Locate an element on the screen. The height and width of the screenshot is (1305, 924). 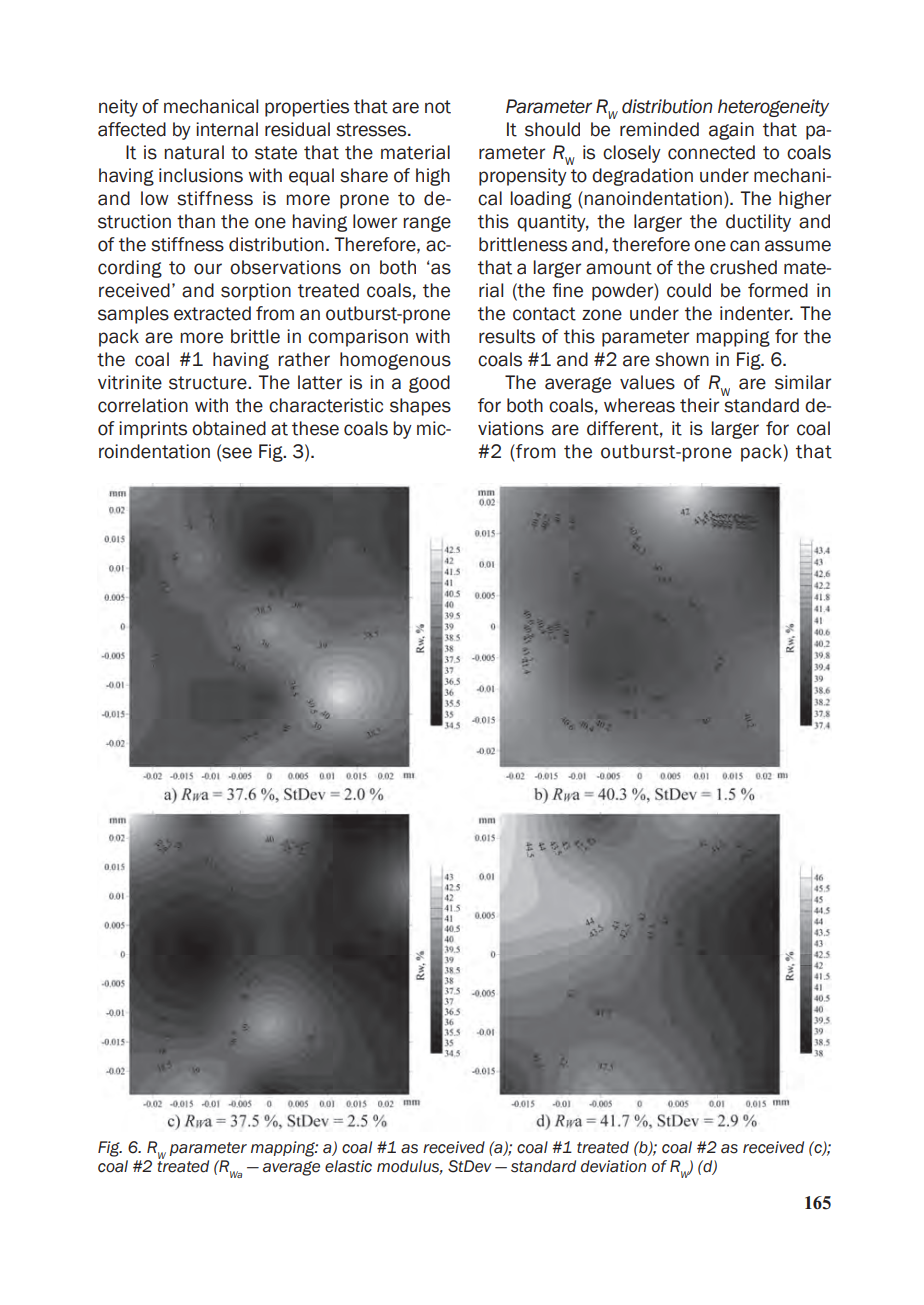
not is located at coordinates (438, 107).
